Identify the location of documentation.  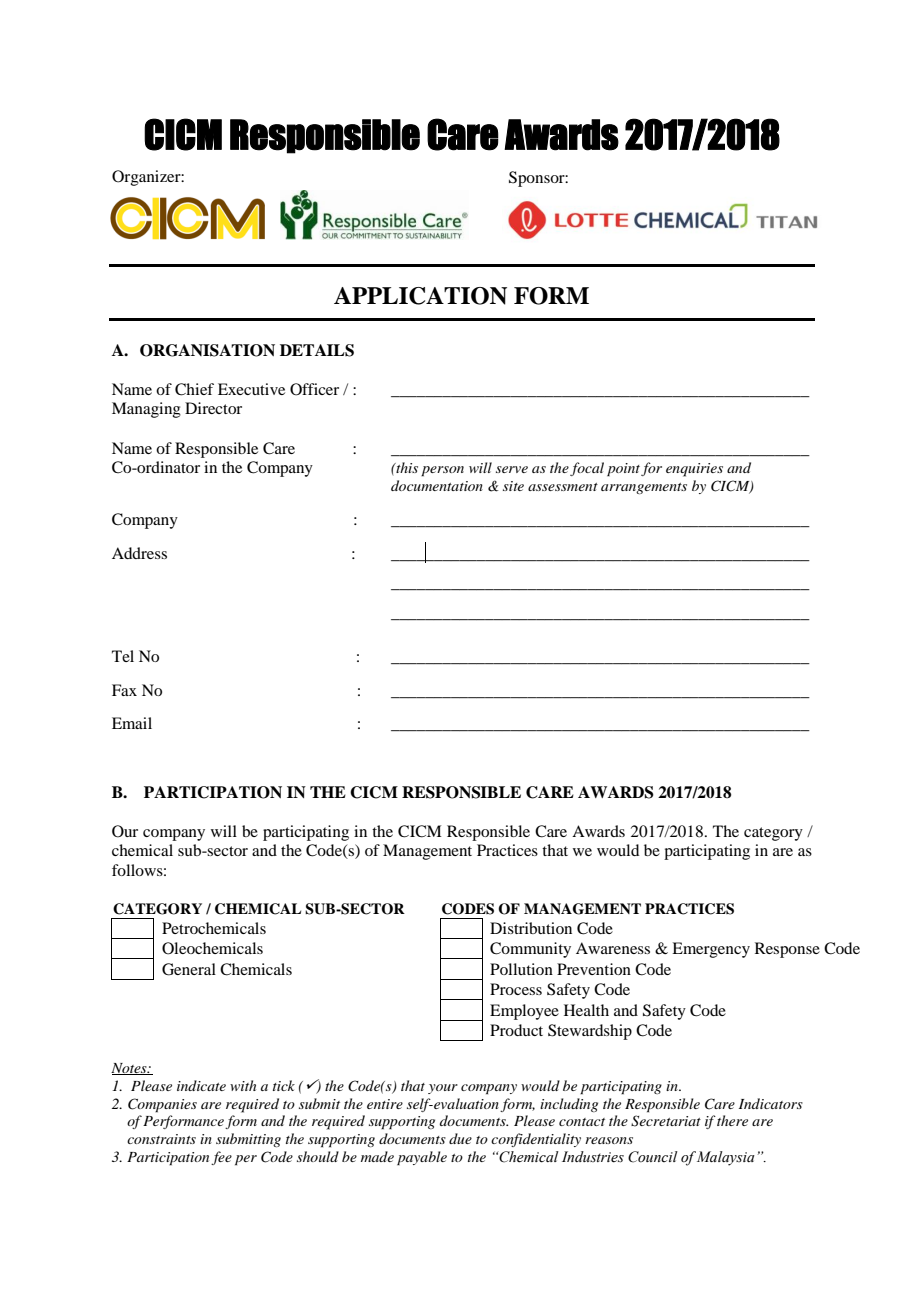
(437, 485).
